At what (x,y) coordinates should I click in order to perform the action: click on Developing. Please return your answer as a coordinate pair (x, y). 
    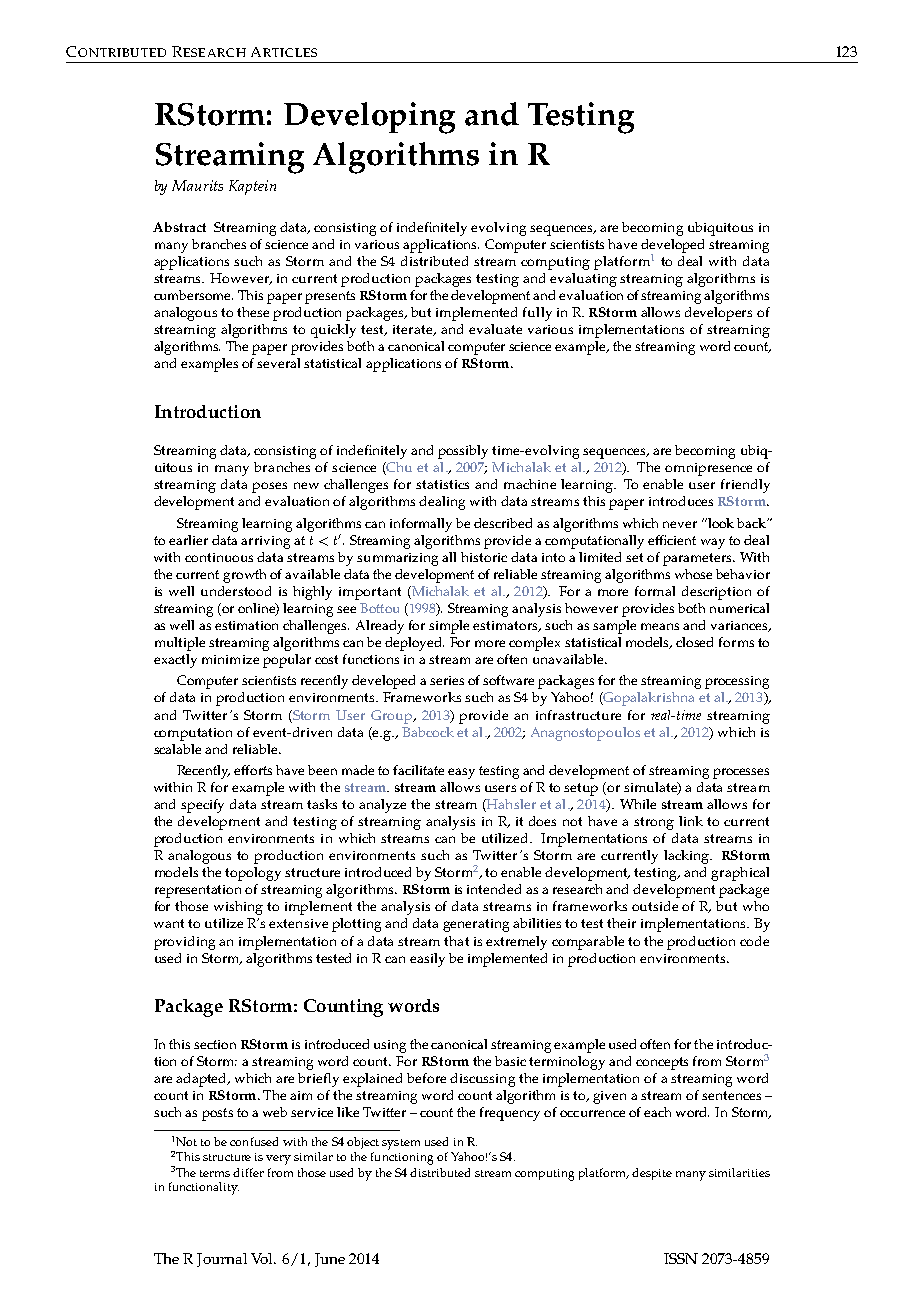
    Looking at the image, I should click on (369, 118).
